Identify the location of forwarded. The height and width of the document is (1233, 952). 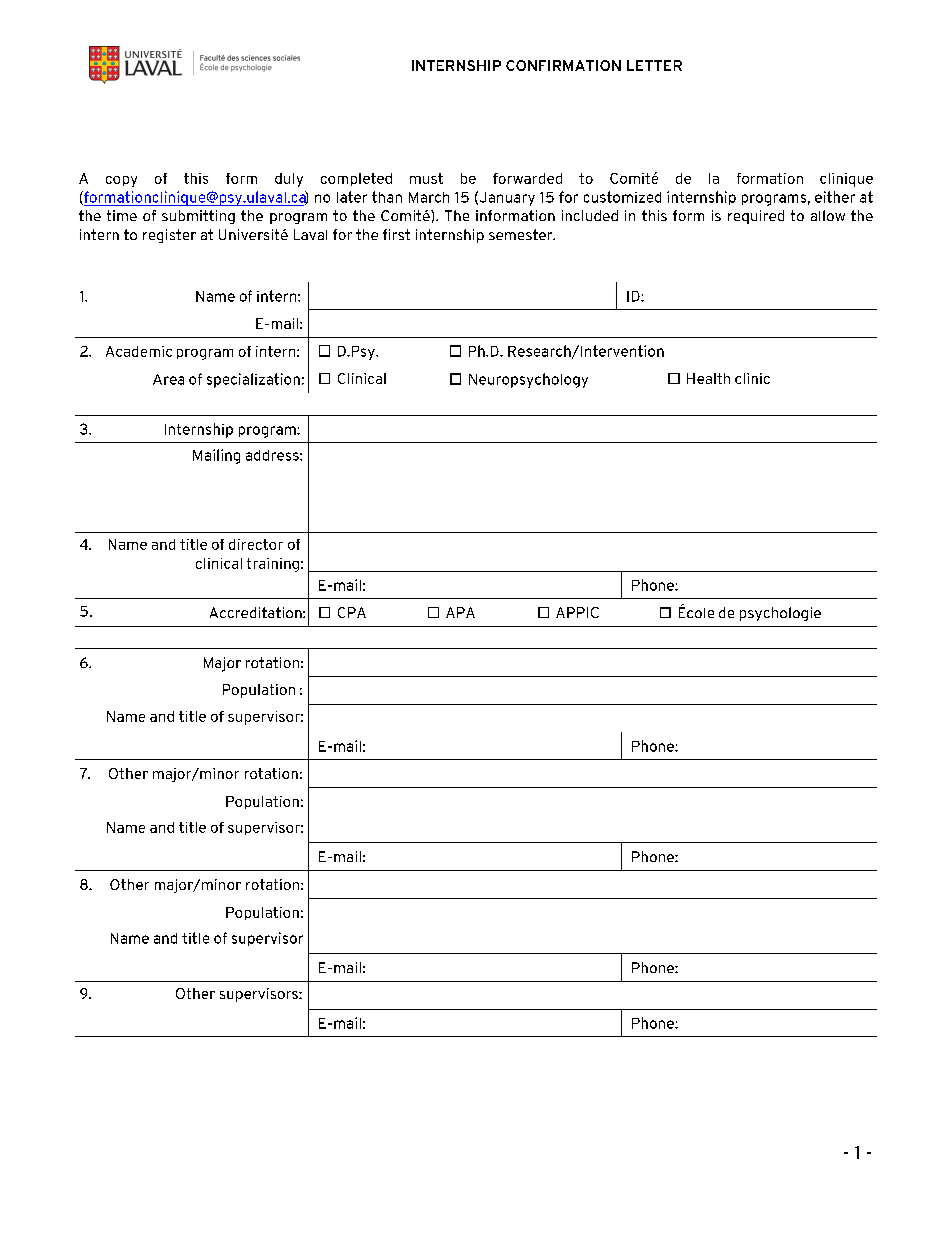
(527, 178).
